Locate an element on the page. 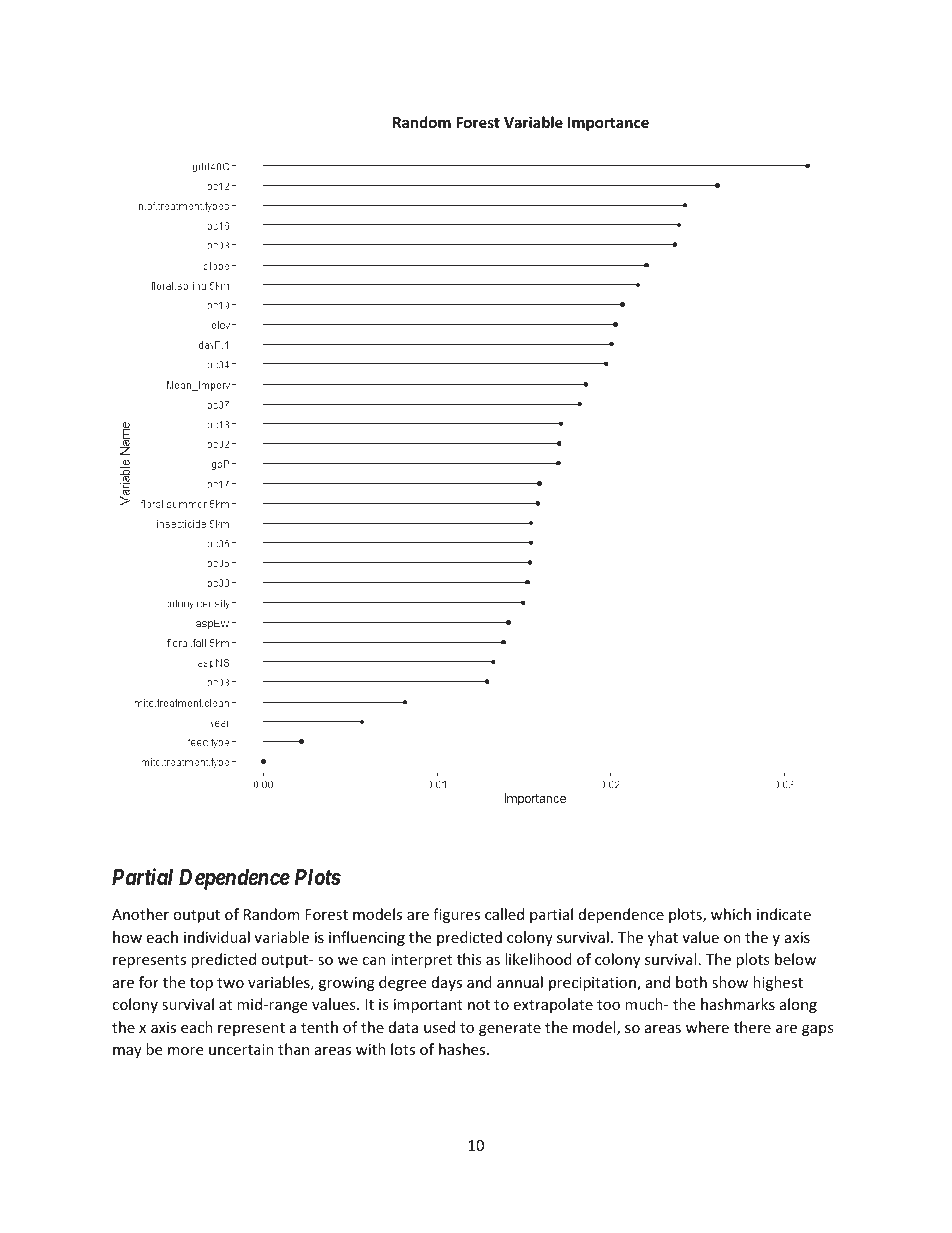 The image size is (952, 1233). which is located at coordinates (731, 914).
